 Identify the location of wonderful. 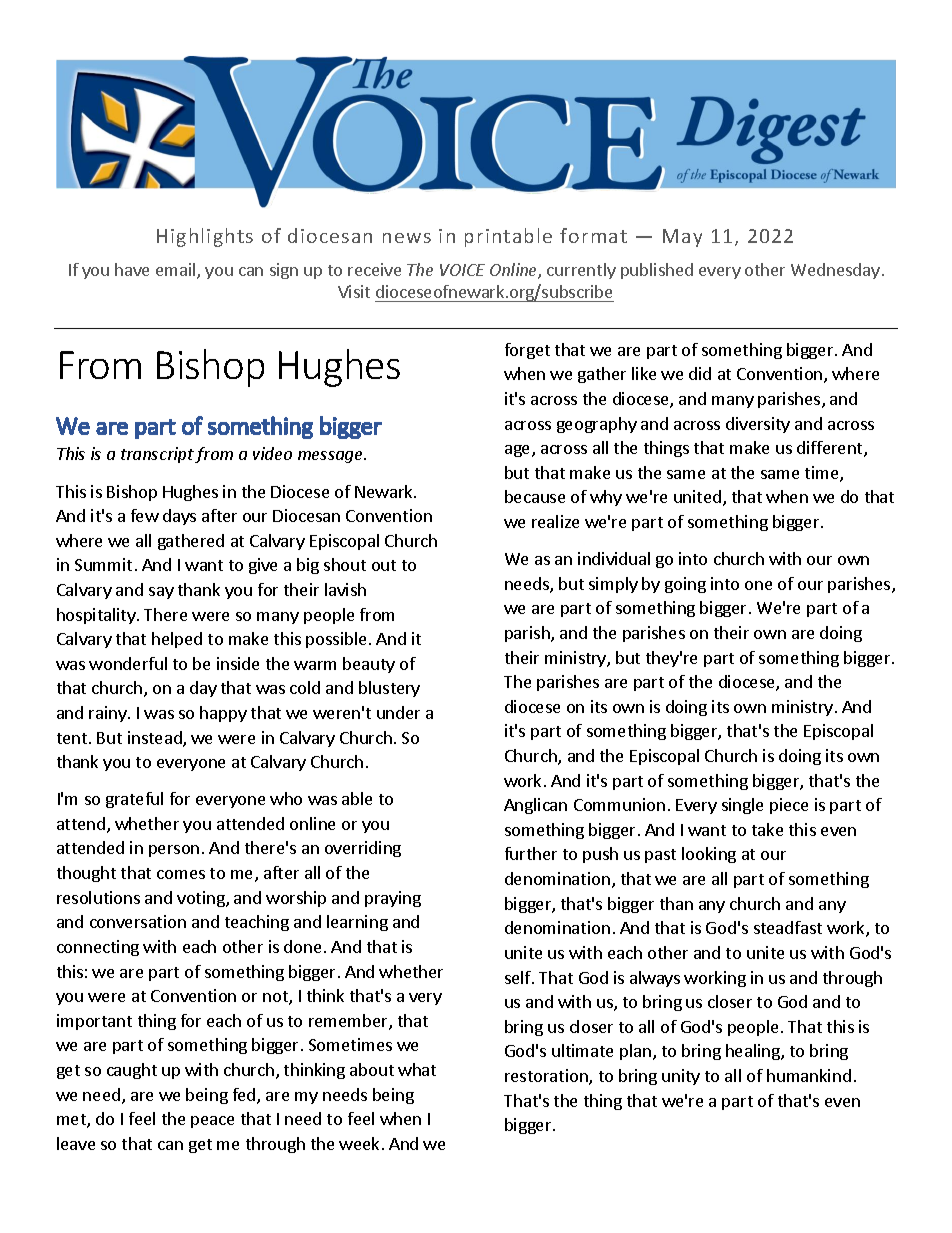
(128, 663).
